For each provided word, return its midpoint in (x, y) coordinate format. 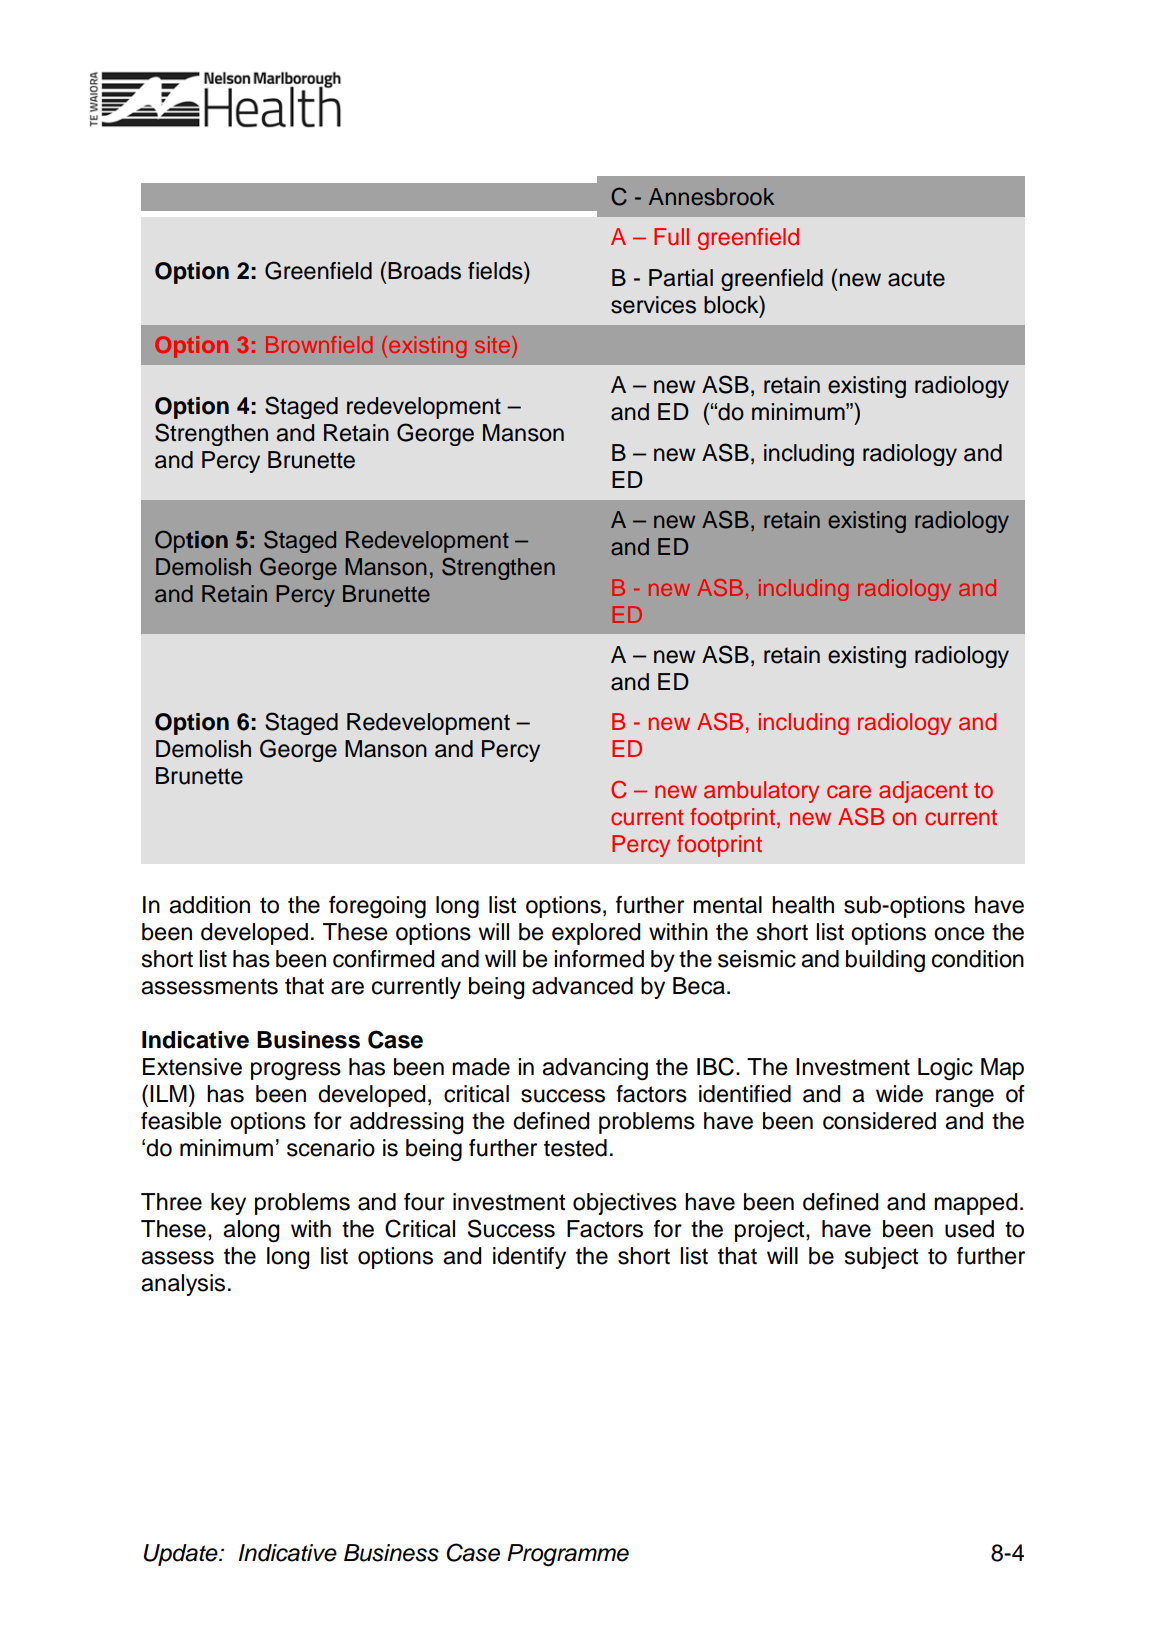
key (228, 1204)
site (494, 344)
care (849, 792)
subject (881, 1258)
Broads (424, 271)
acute (916, 278)
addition (209, 905)
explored (596, 934)
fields (496, 270)
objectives (625, 1204)
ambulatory (761, 792)
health (803, 905)
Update (181, 1555)
